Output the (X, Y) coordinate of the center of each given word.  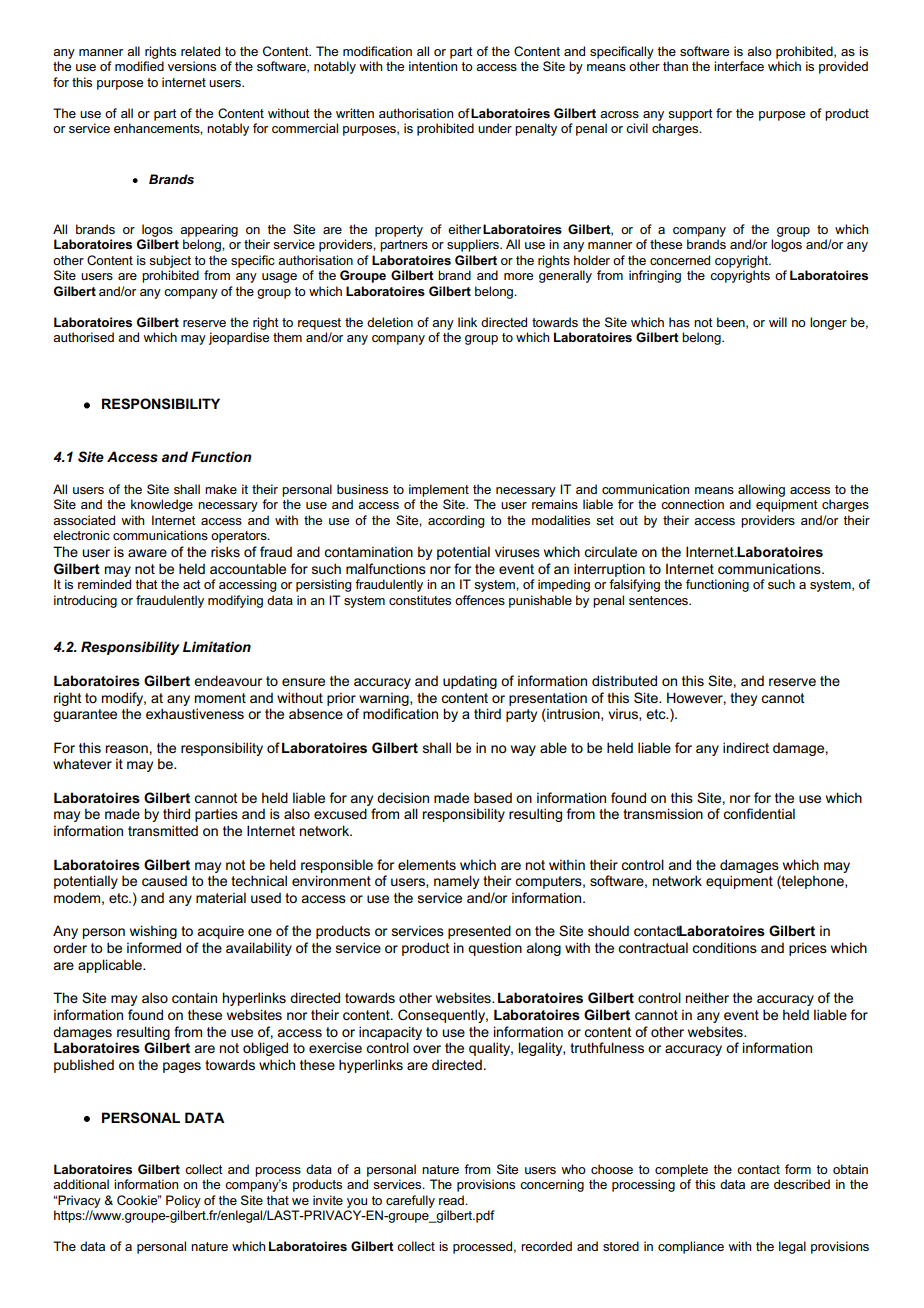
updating (470, 682)
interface (739, 66)
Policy (183, 1201)
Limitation (217, 646)
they (743, 699)
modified (139, 66)
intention (433, 66)
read (452, 1200)
